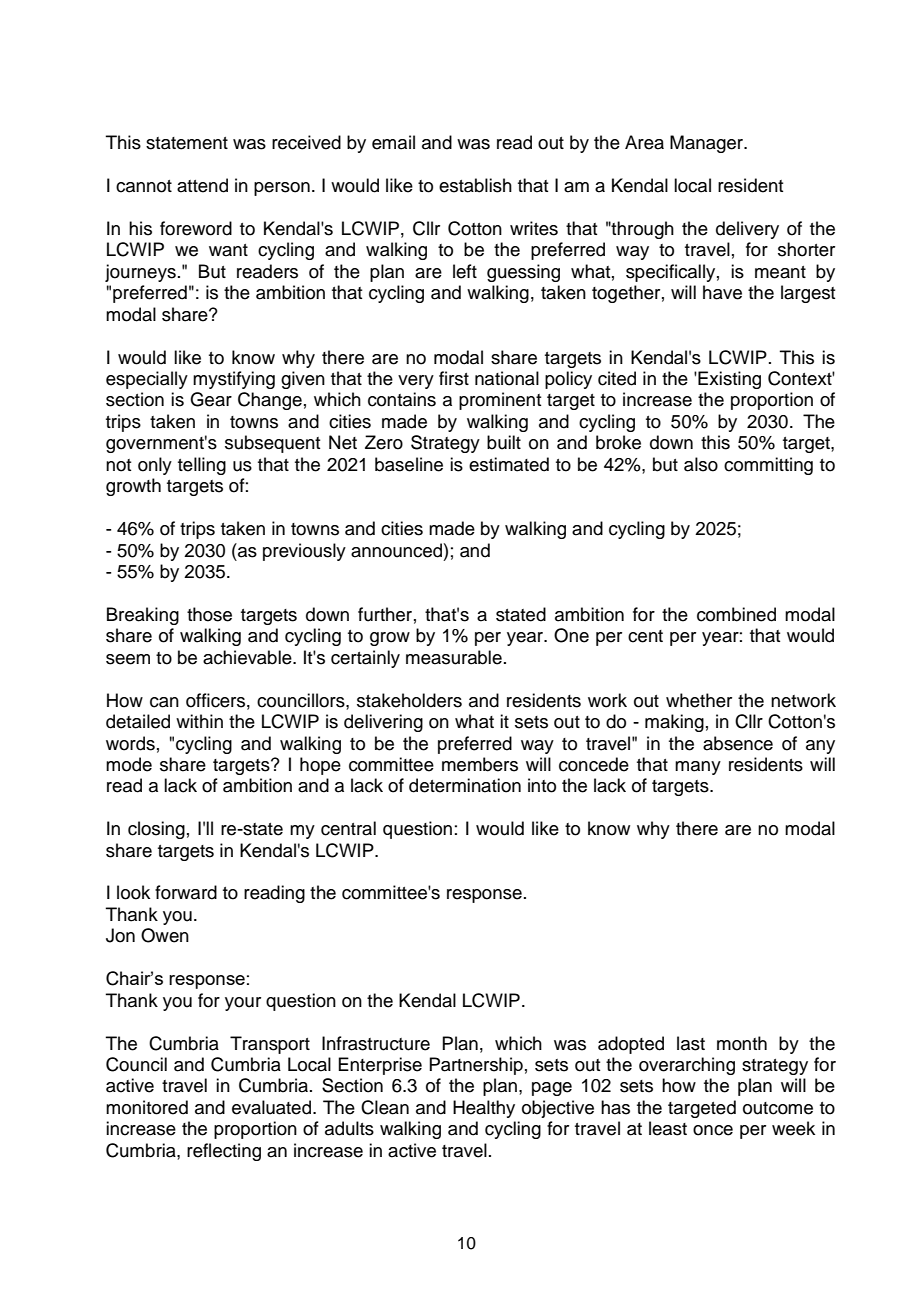  I want to click on establish, so click(475, 185).
